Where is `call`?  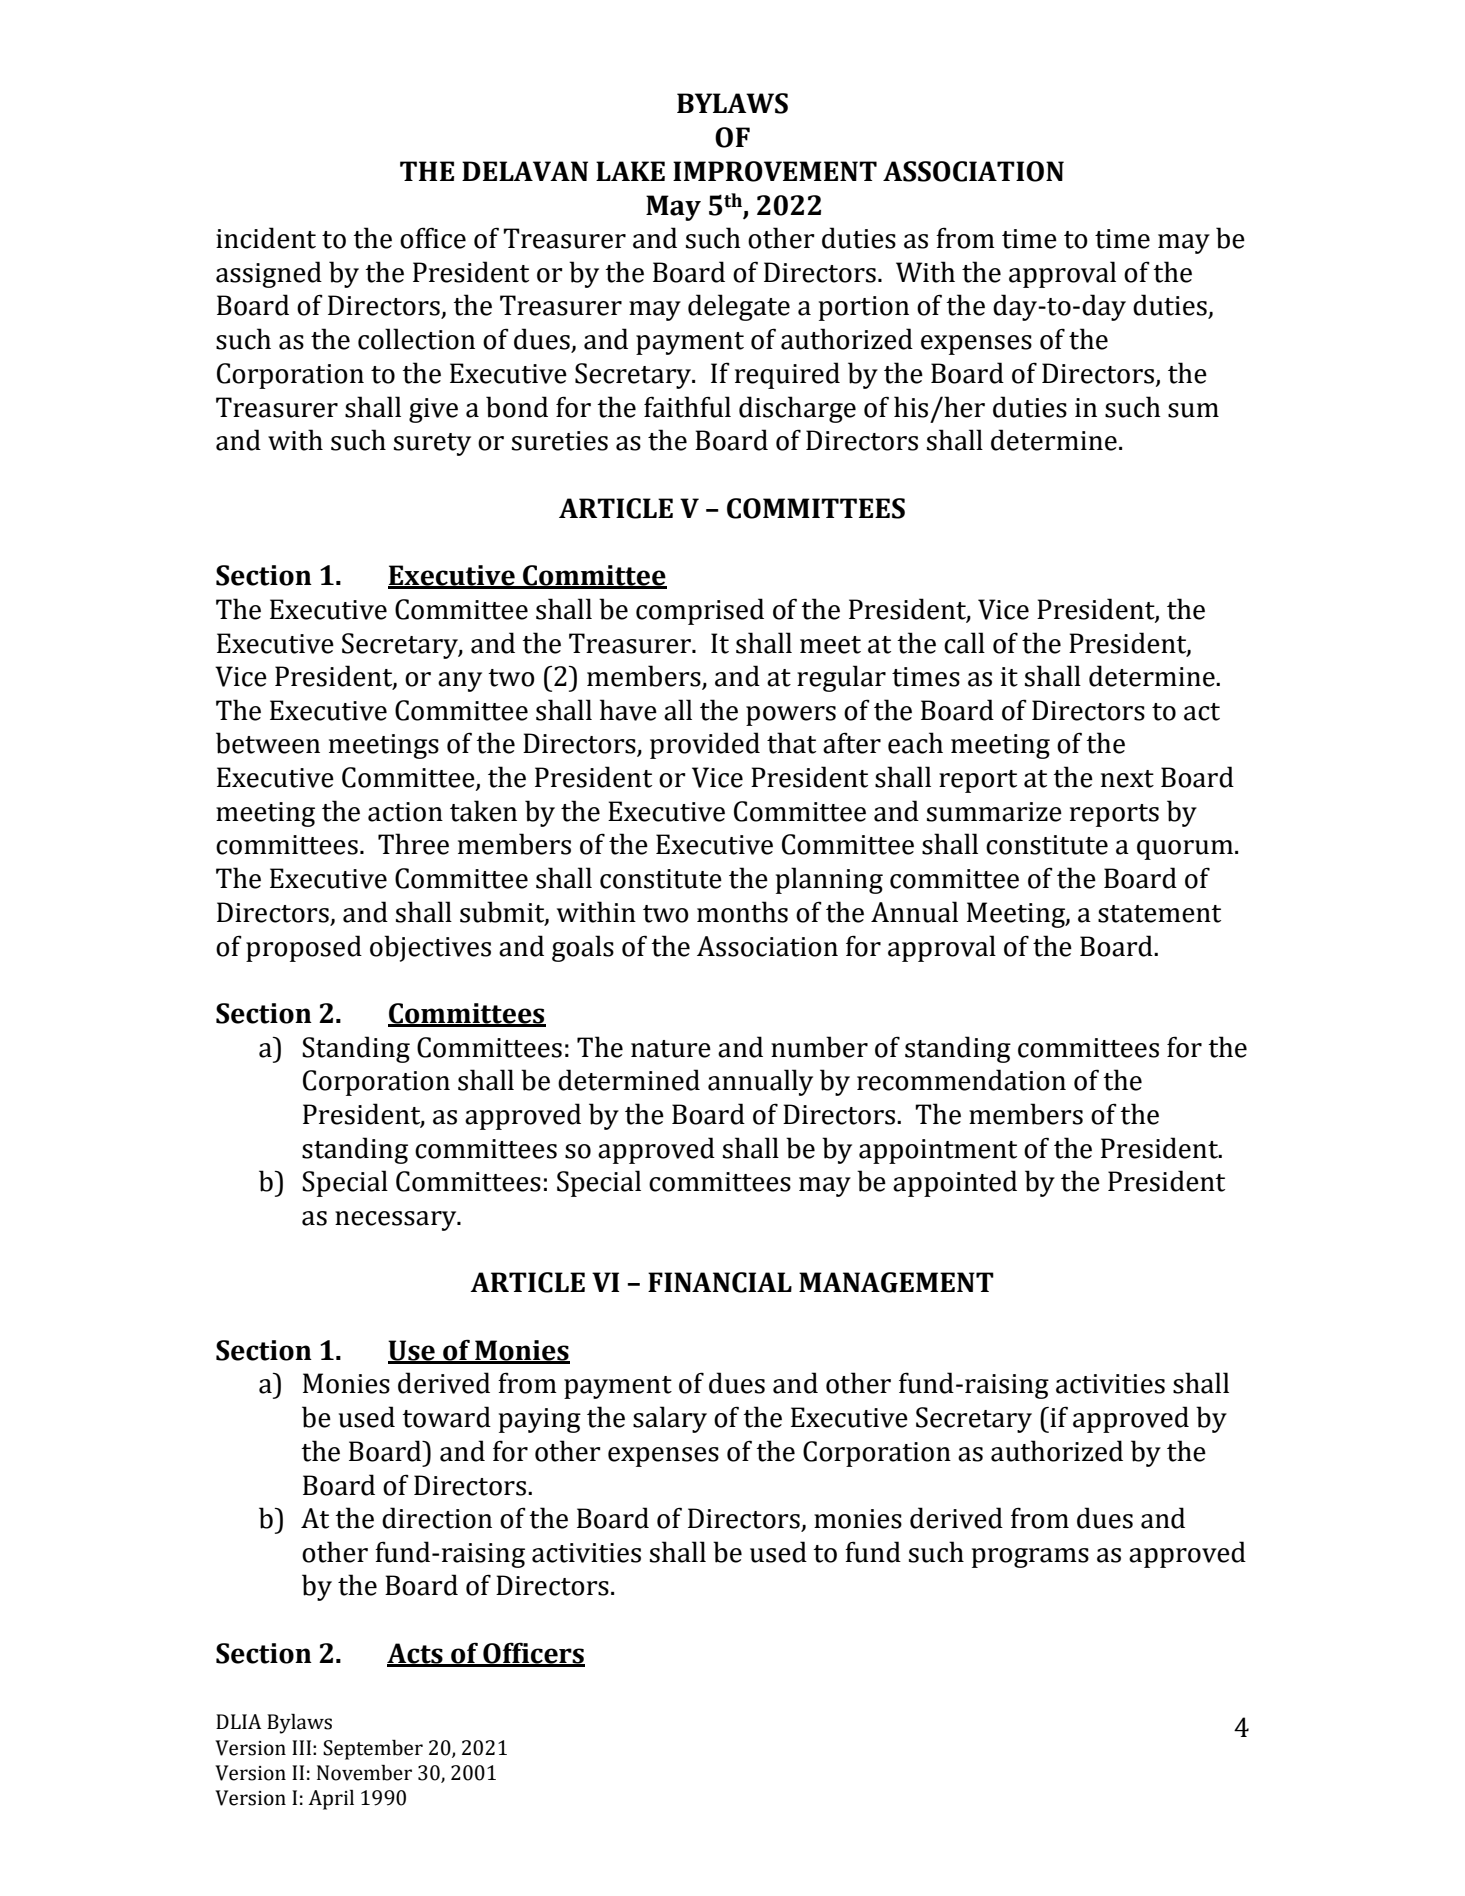 call is located at coordinates (964, 643).
